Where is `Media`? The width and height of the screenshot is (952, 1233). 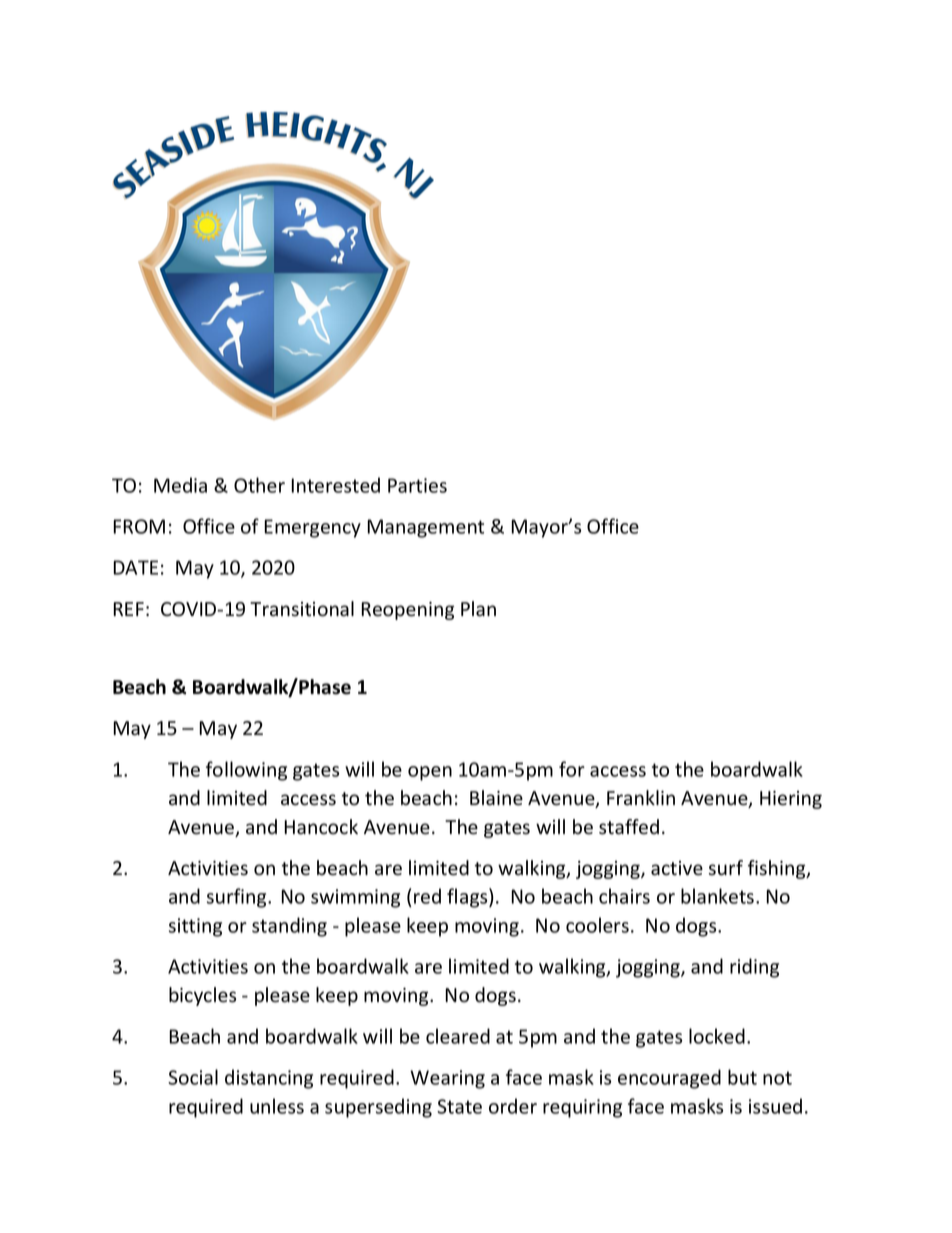 Media is located at coordinates (180, 485).
